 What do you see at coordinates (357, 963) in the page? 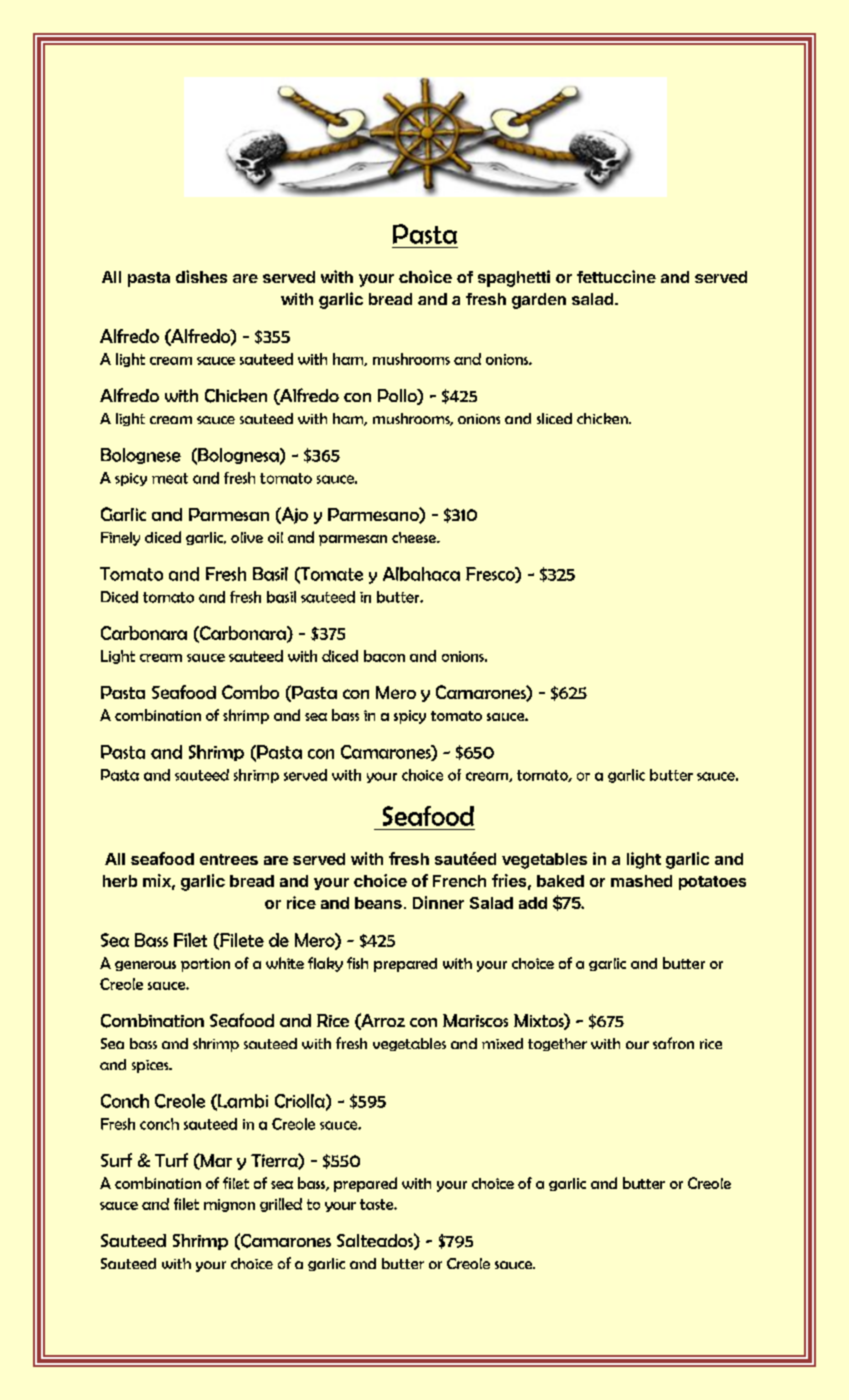
I see `fish` at bounding box center [357, 963].
